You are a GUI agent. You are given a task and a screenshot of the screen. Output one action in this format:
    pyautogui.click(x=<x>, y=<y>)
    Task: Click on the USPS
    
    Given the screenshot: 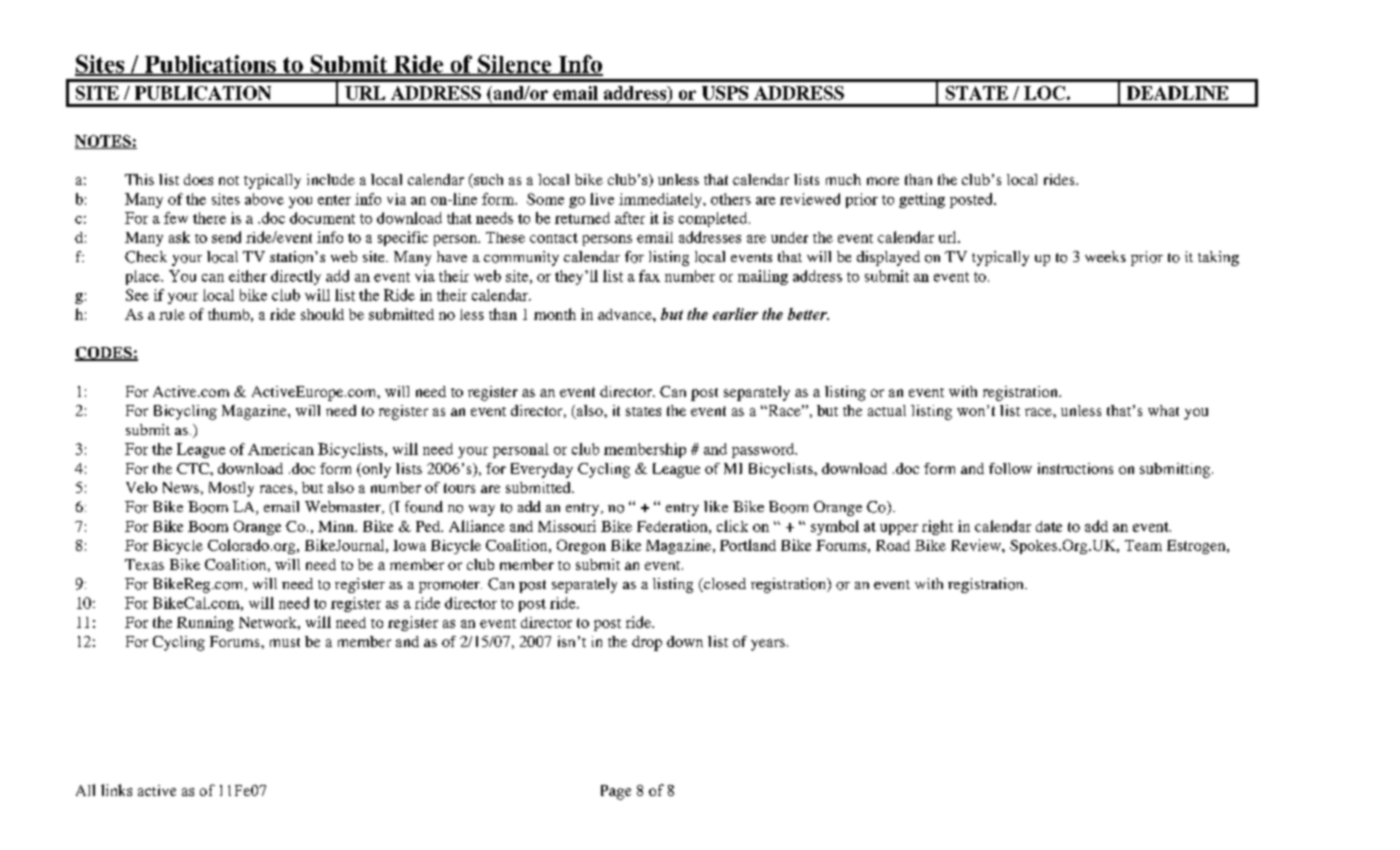 What is the action you would take?
    pyautogui.click(x=725, y=93)
